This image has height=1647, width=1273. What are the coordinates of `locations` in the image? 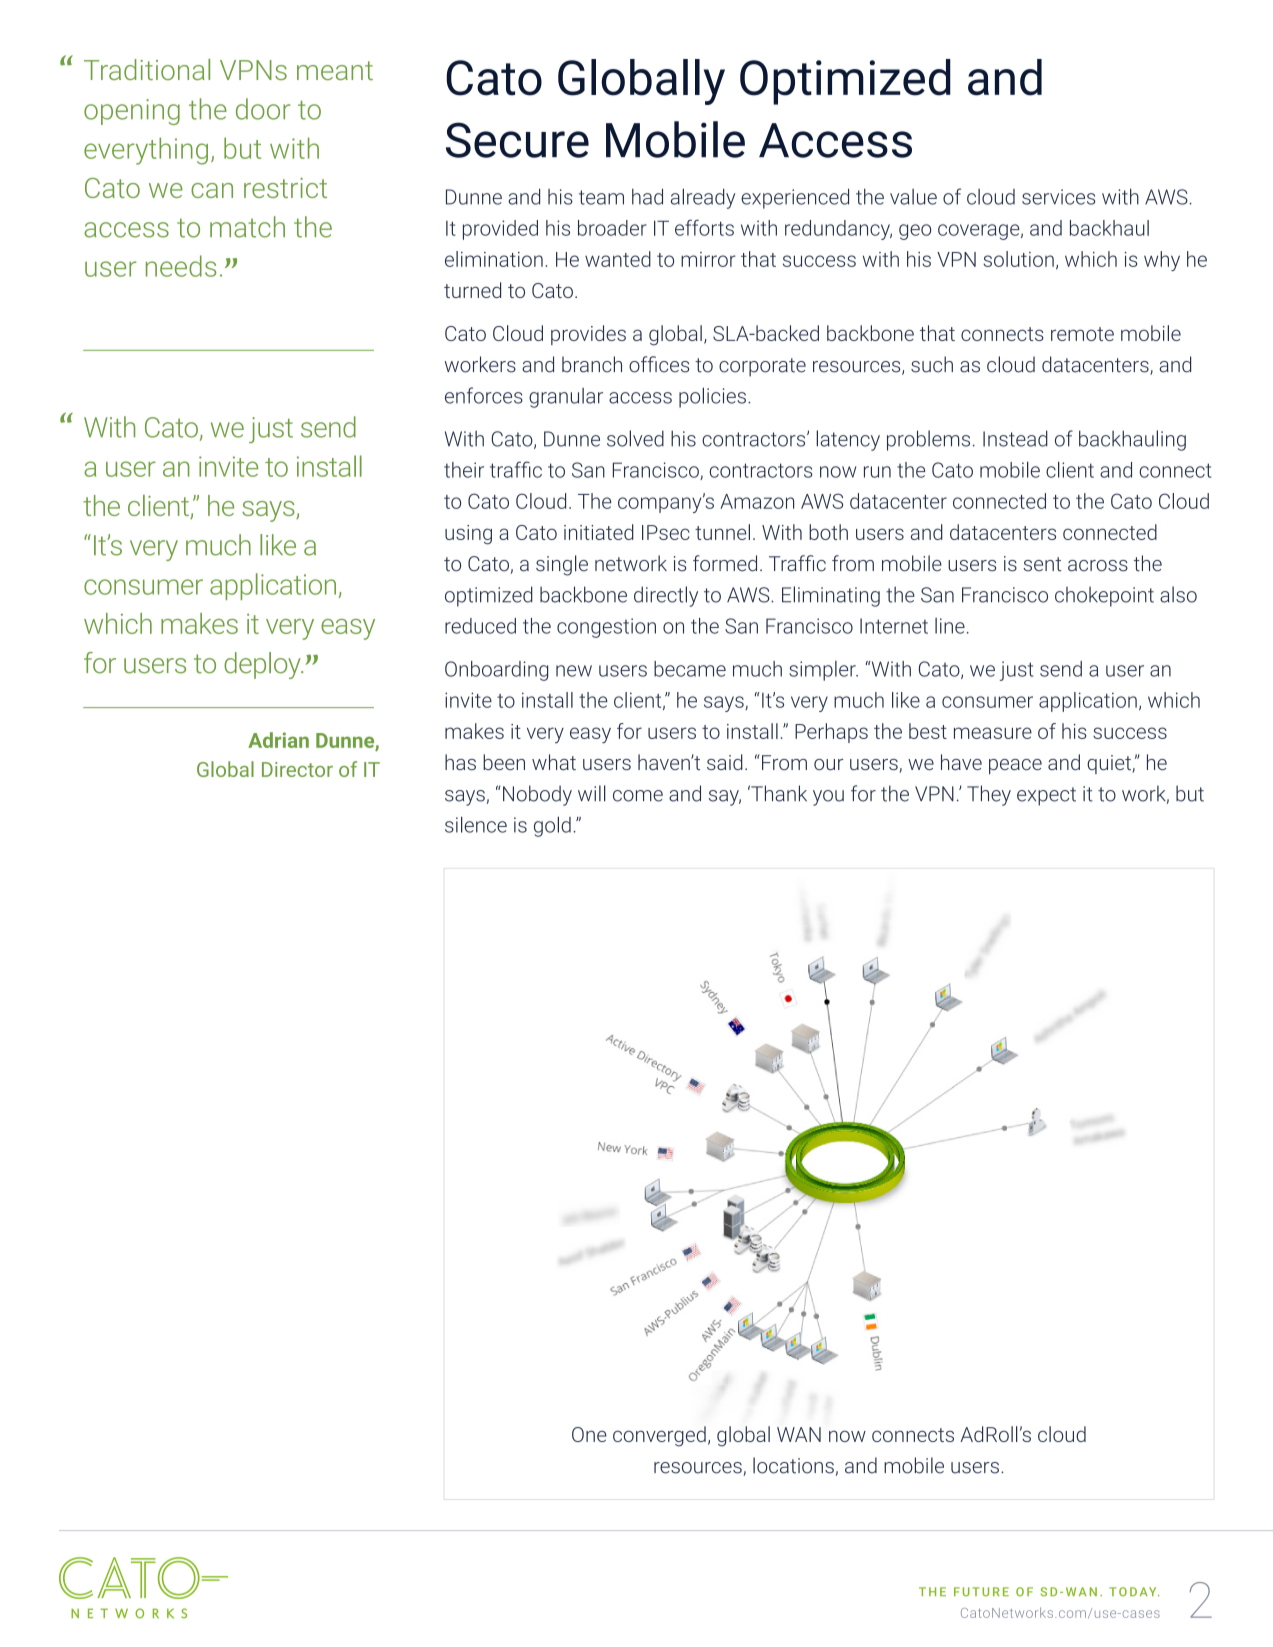 It's located at (793, 1465).
